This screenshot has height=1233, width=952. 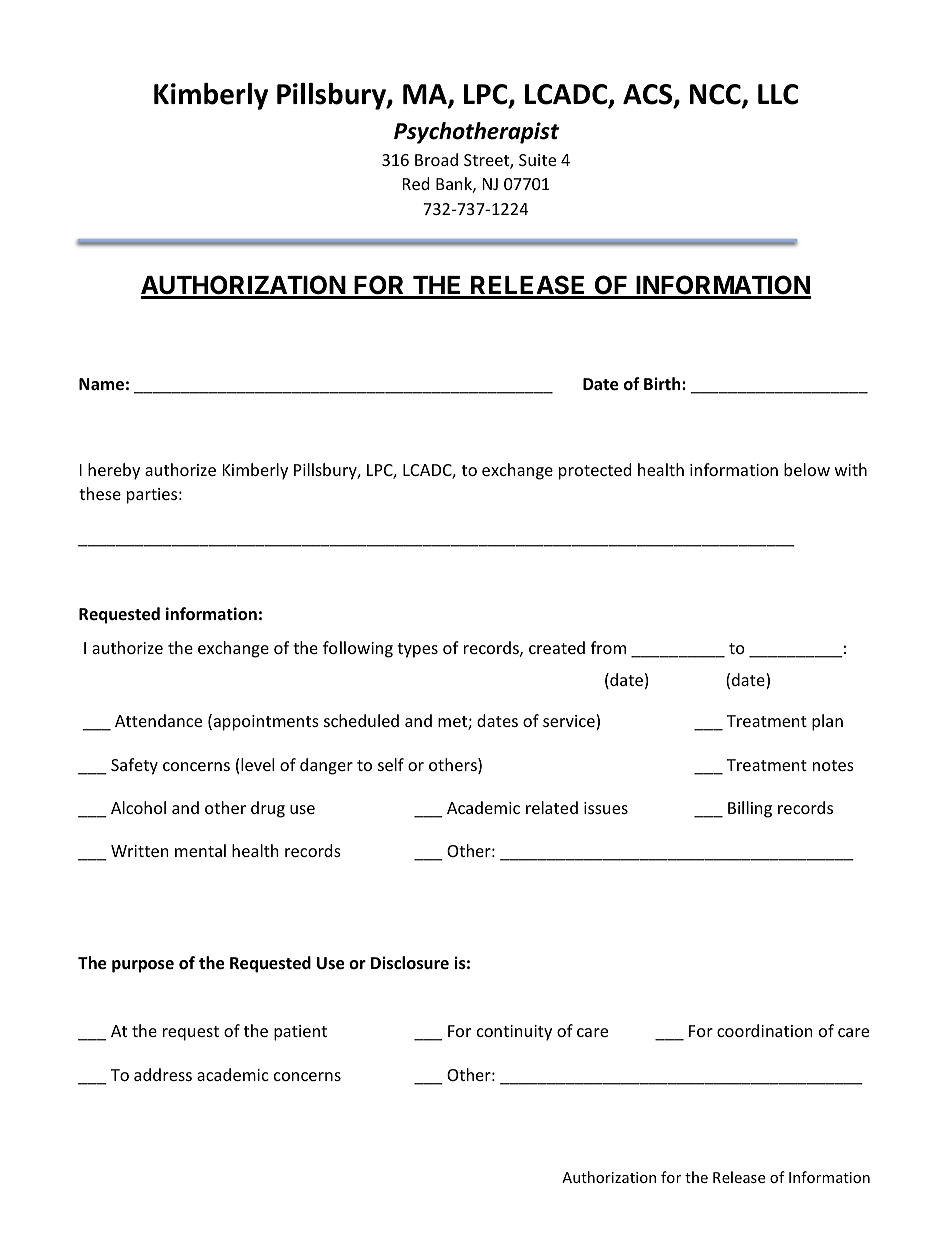 What do you see at coordinates (807, 469) in the screenshot?
I see `below` at bounding box center [807, 469].
